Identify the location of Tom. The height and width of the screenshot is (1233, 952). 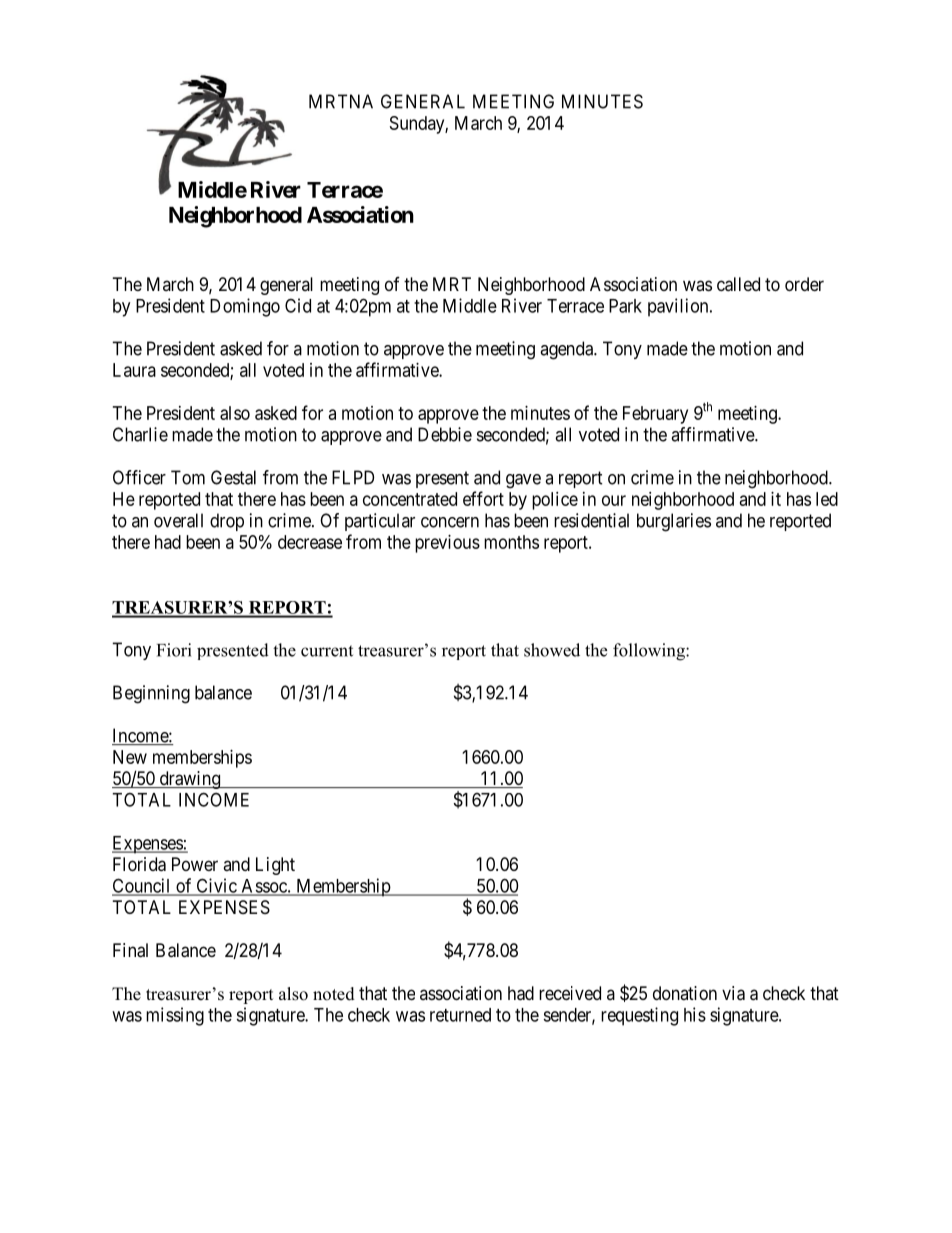
(188, 477).
